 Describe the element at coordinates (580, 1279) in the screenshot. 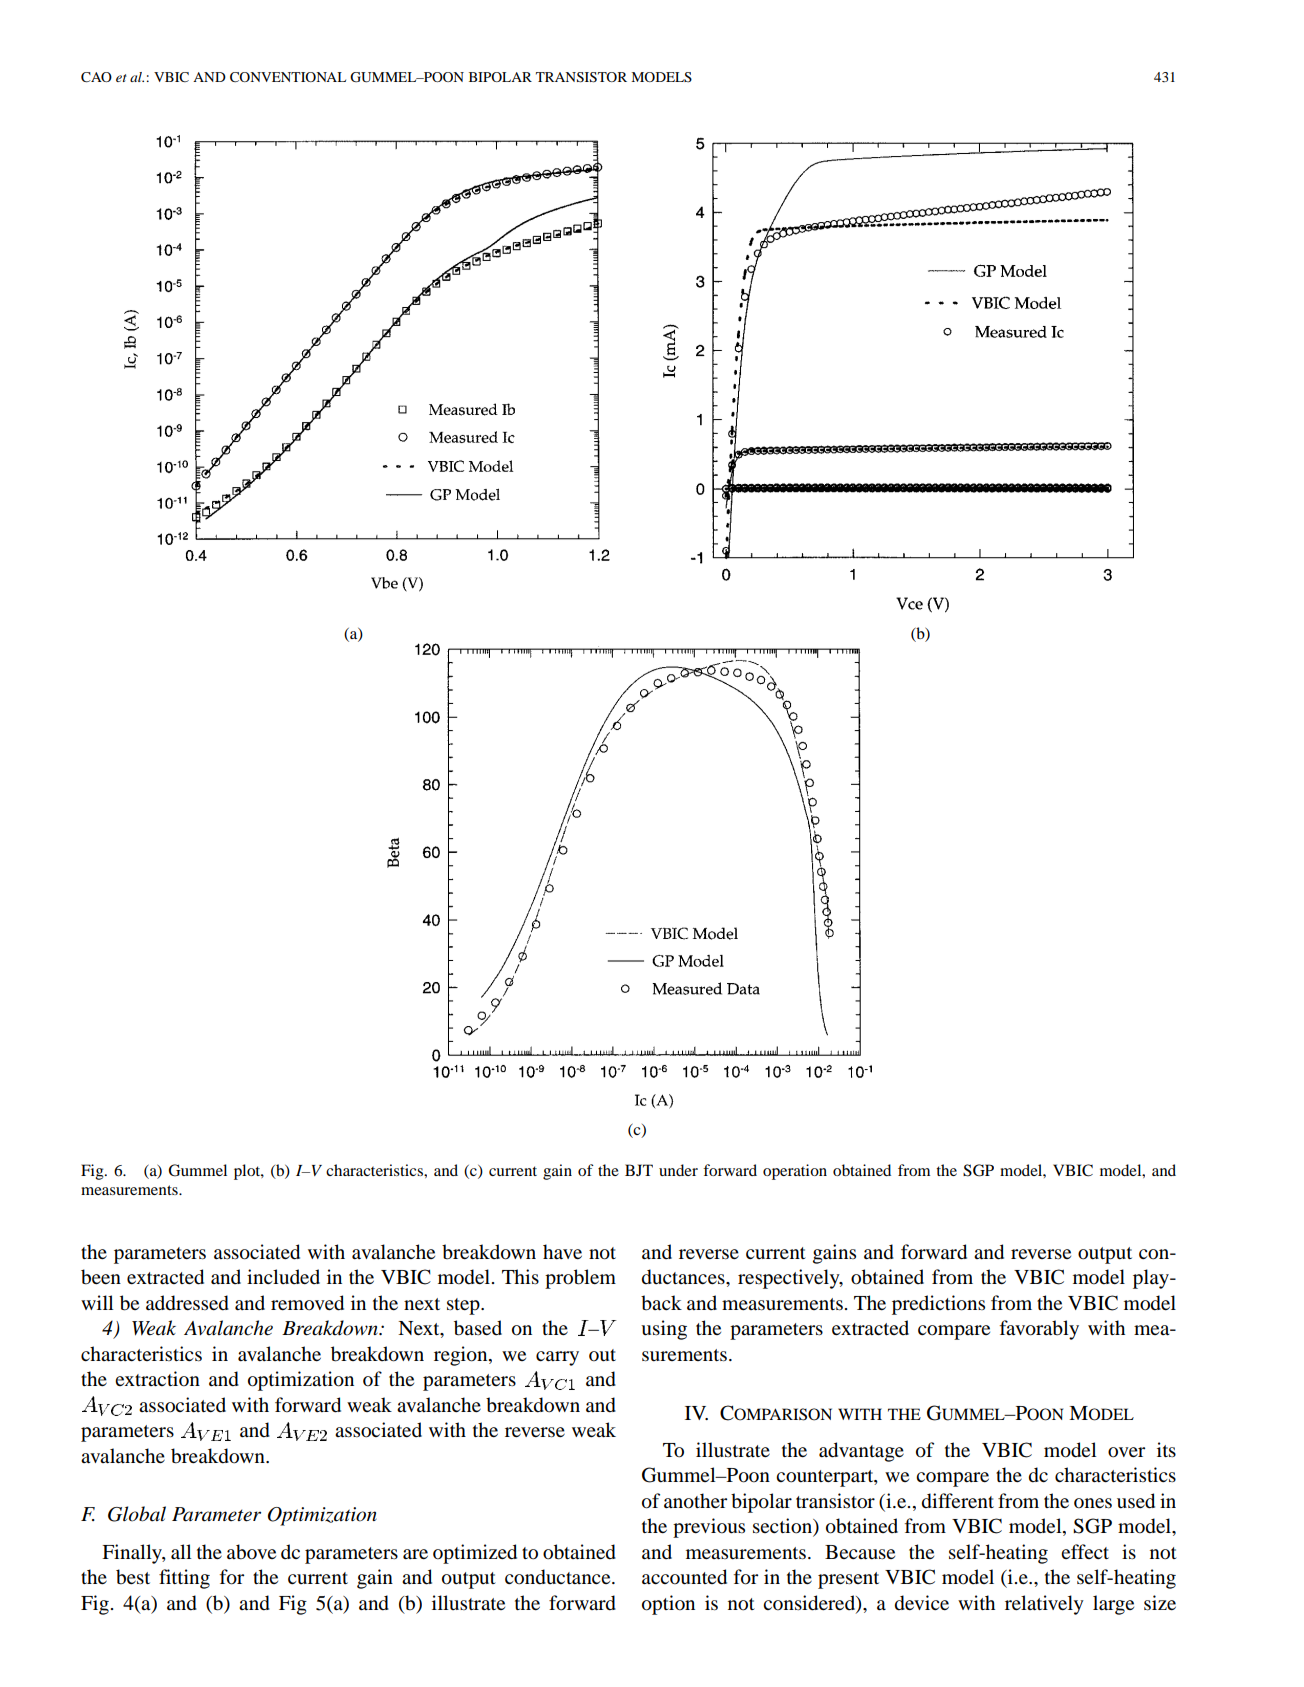

I see `problem` at that location.
